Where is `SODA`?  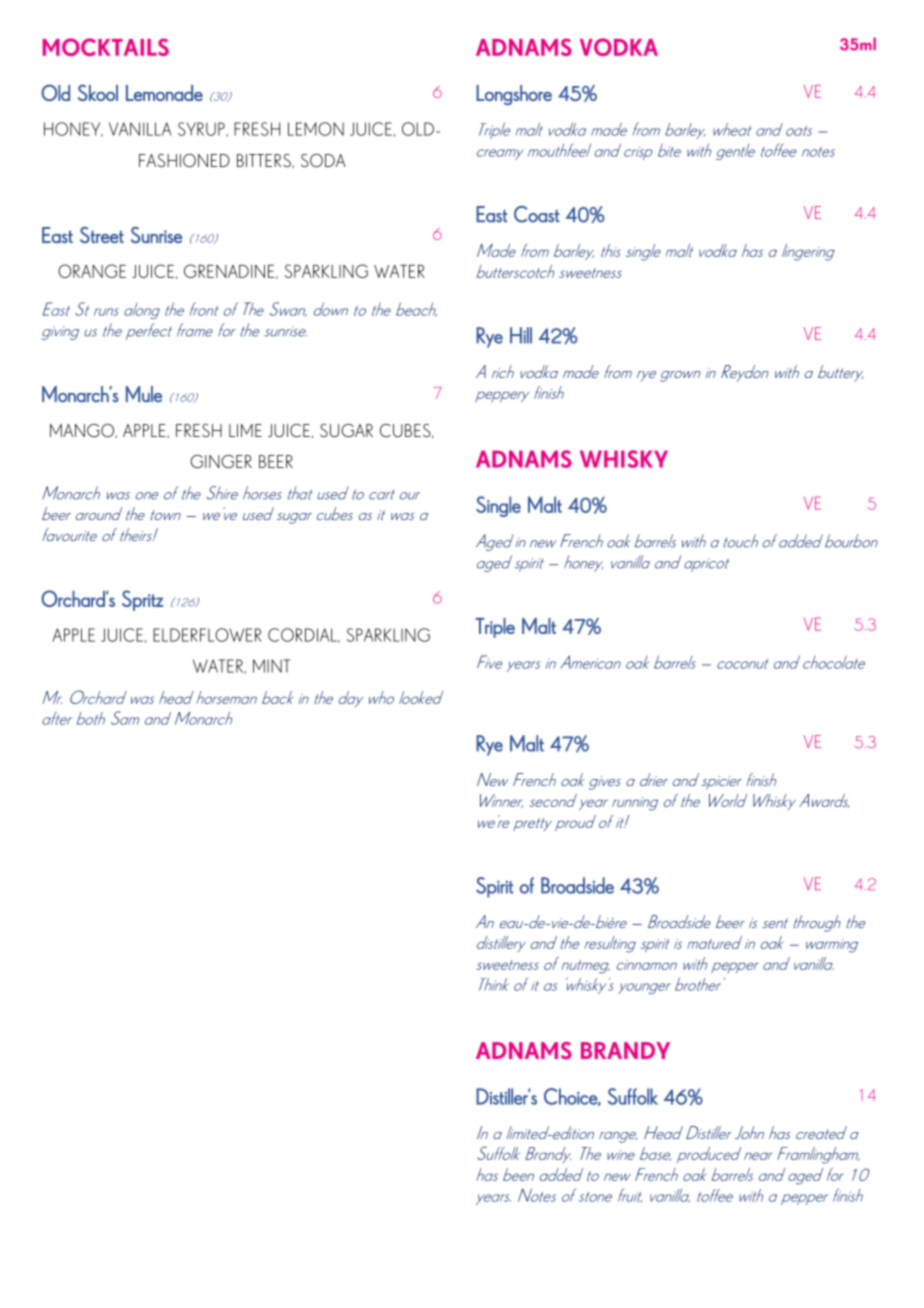 SODA is located at coordinates (323, 160).
